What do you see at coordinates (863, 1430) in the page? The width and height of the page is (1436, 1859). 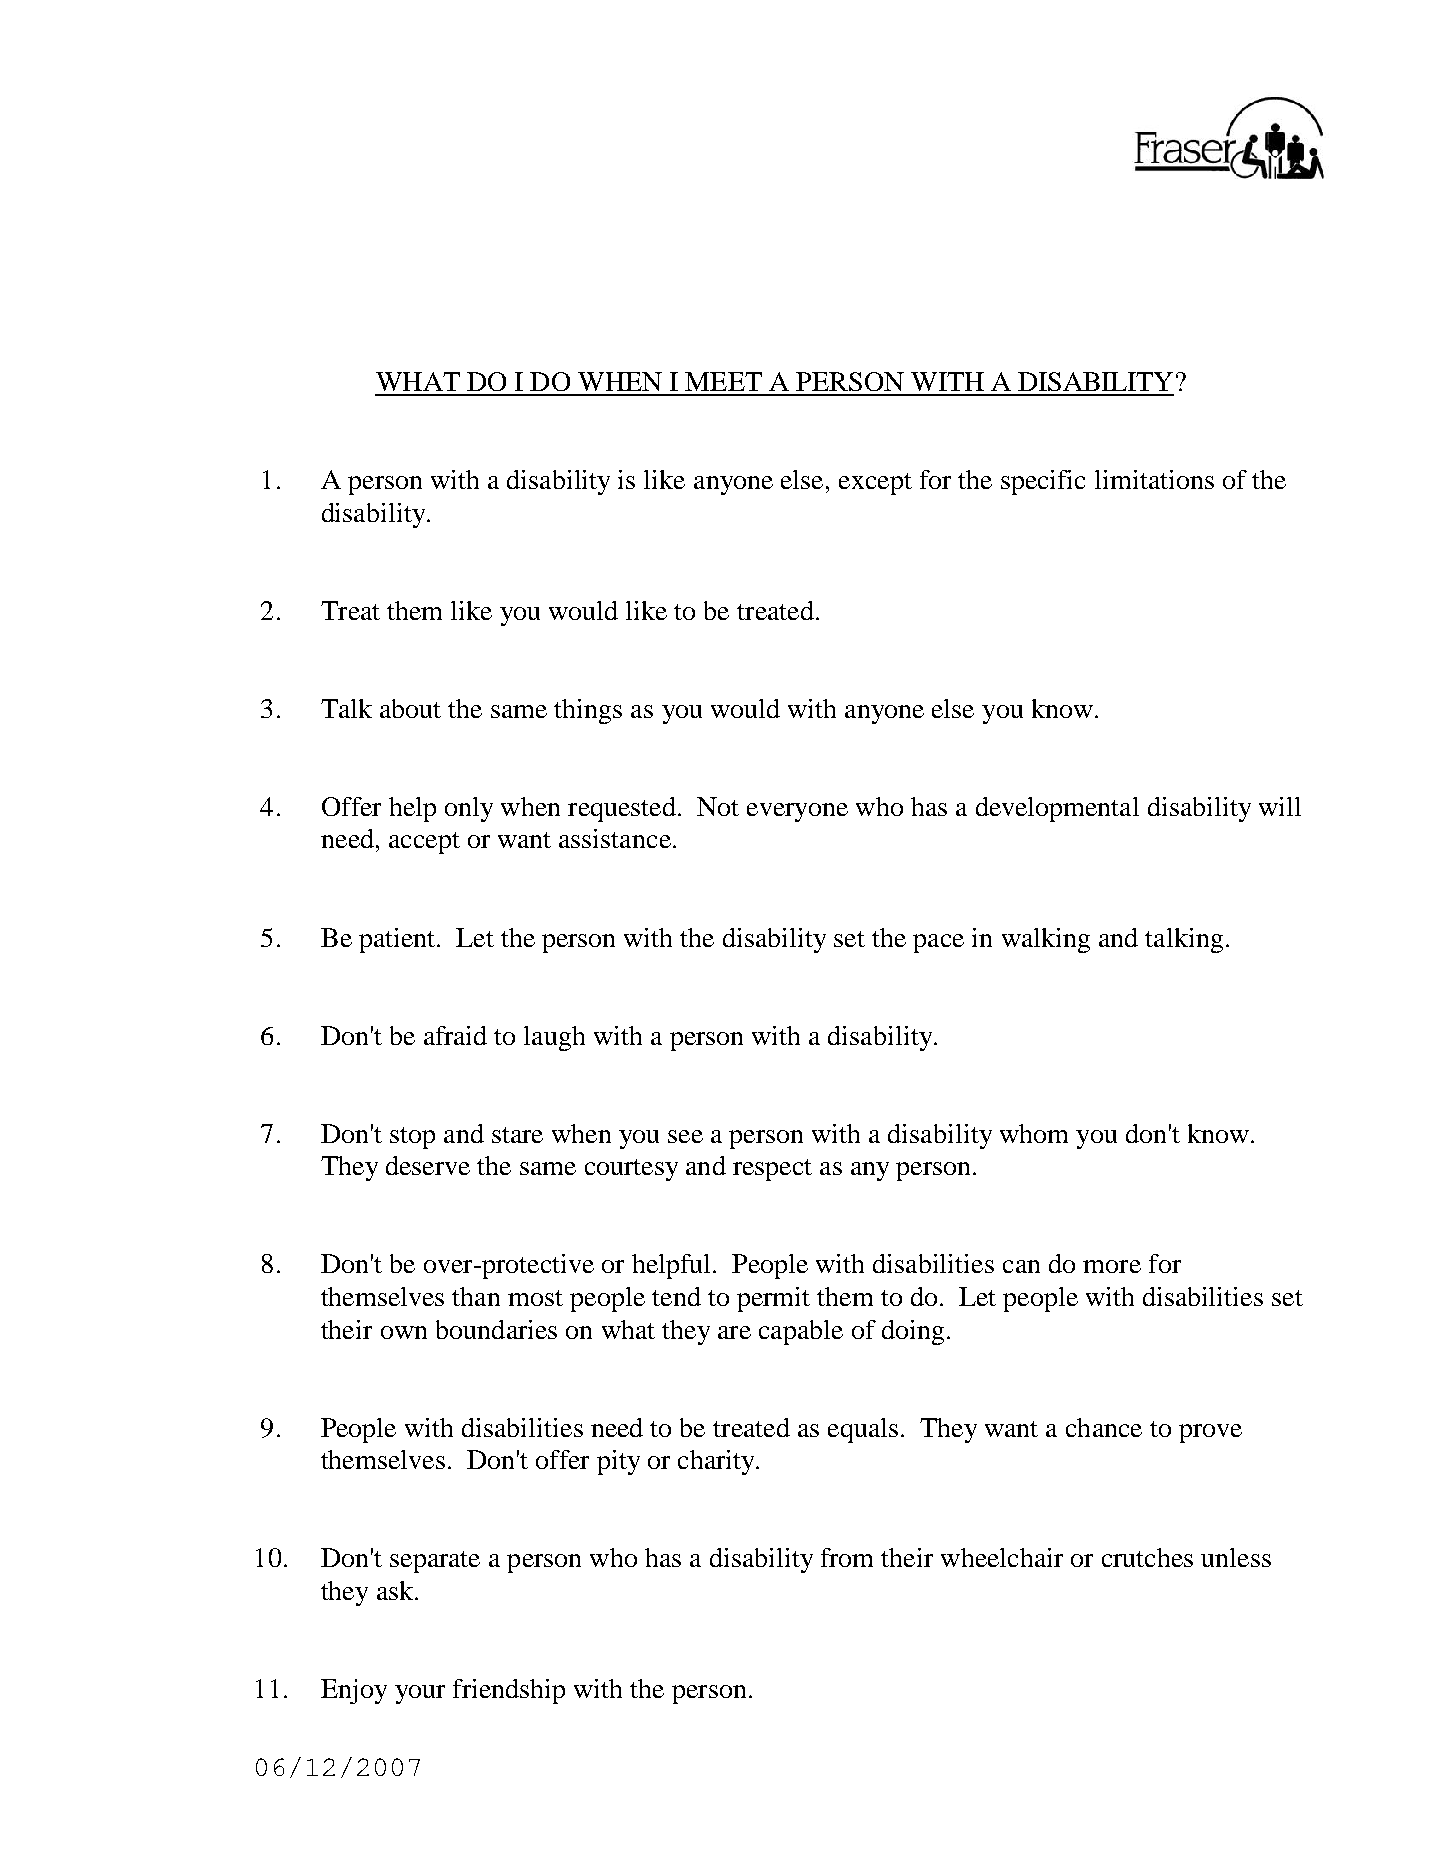 I see `equals` at bounding box center [863, 1430].
